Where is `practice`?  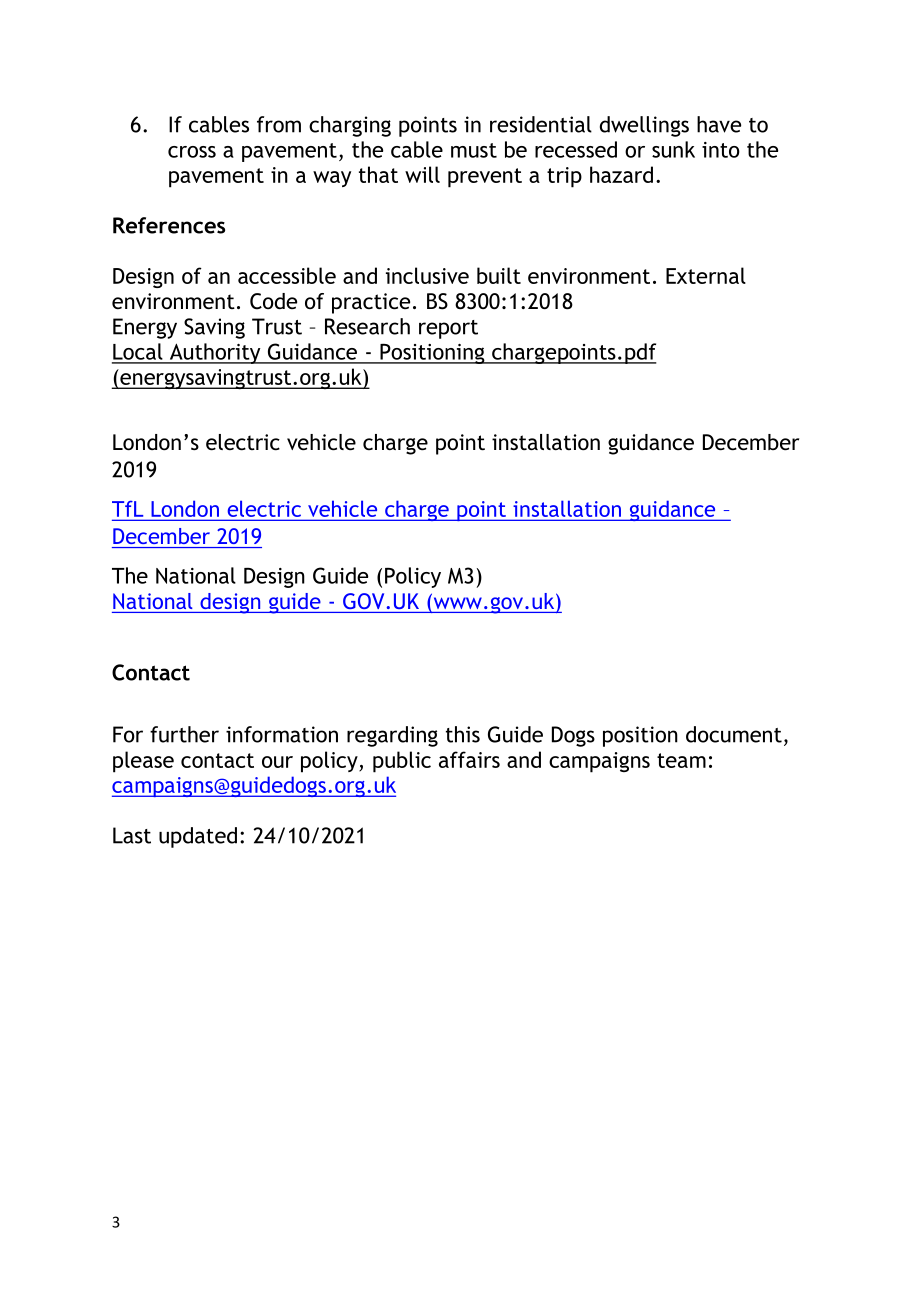 practice is located at coordinates (371, 303).
